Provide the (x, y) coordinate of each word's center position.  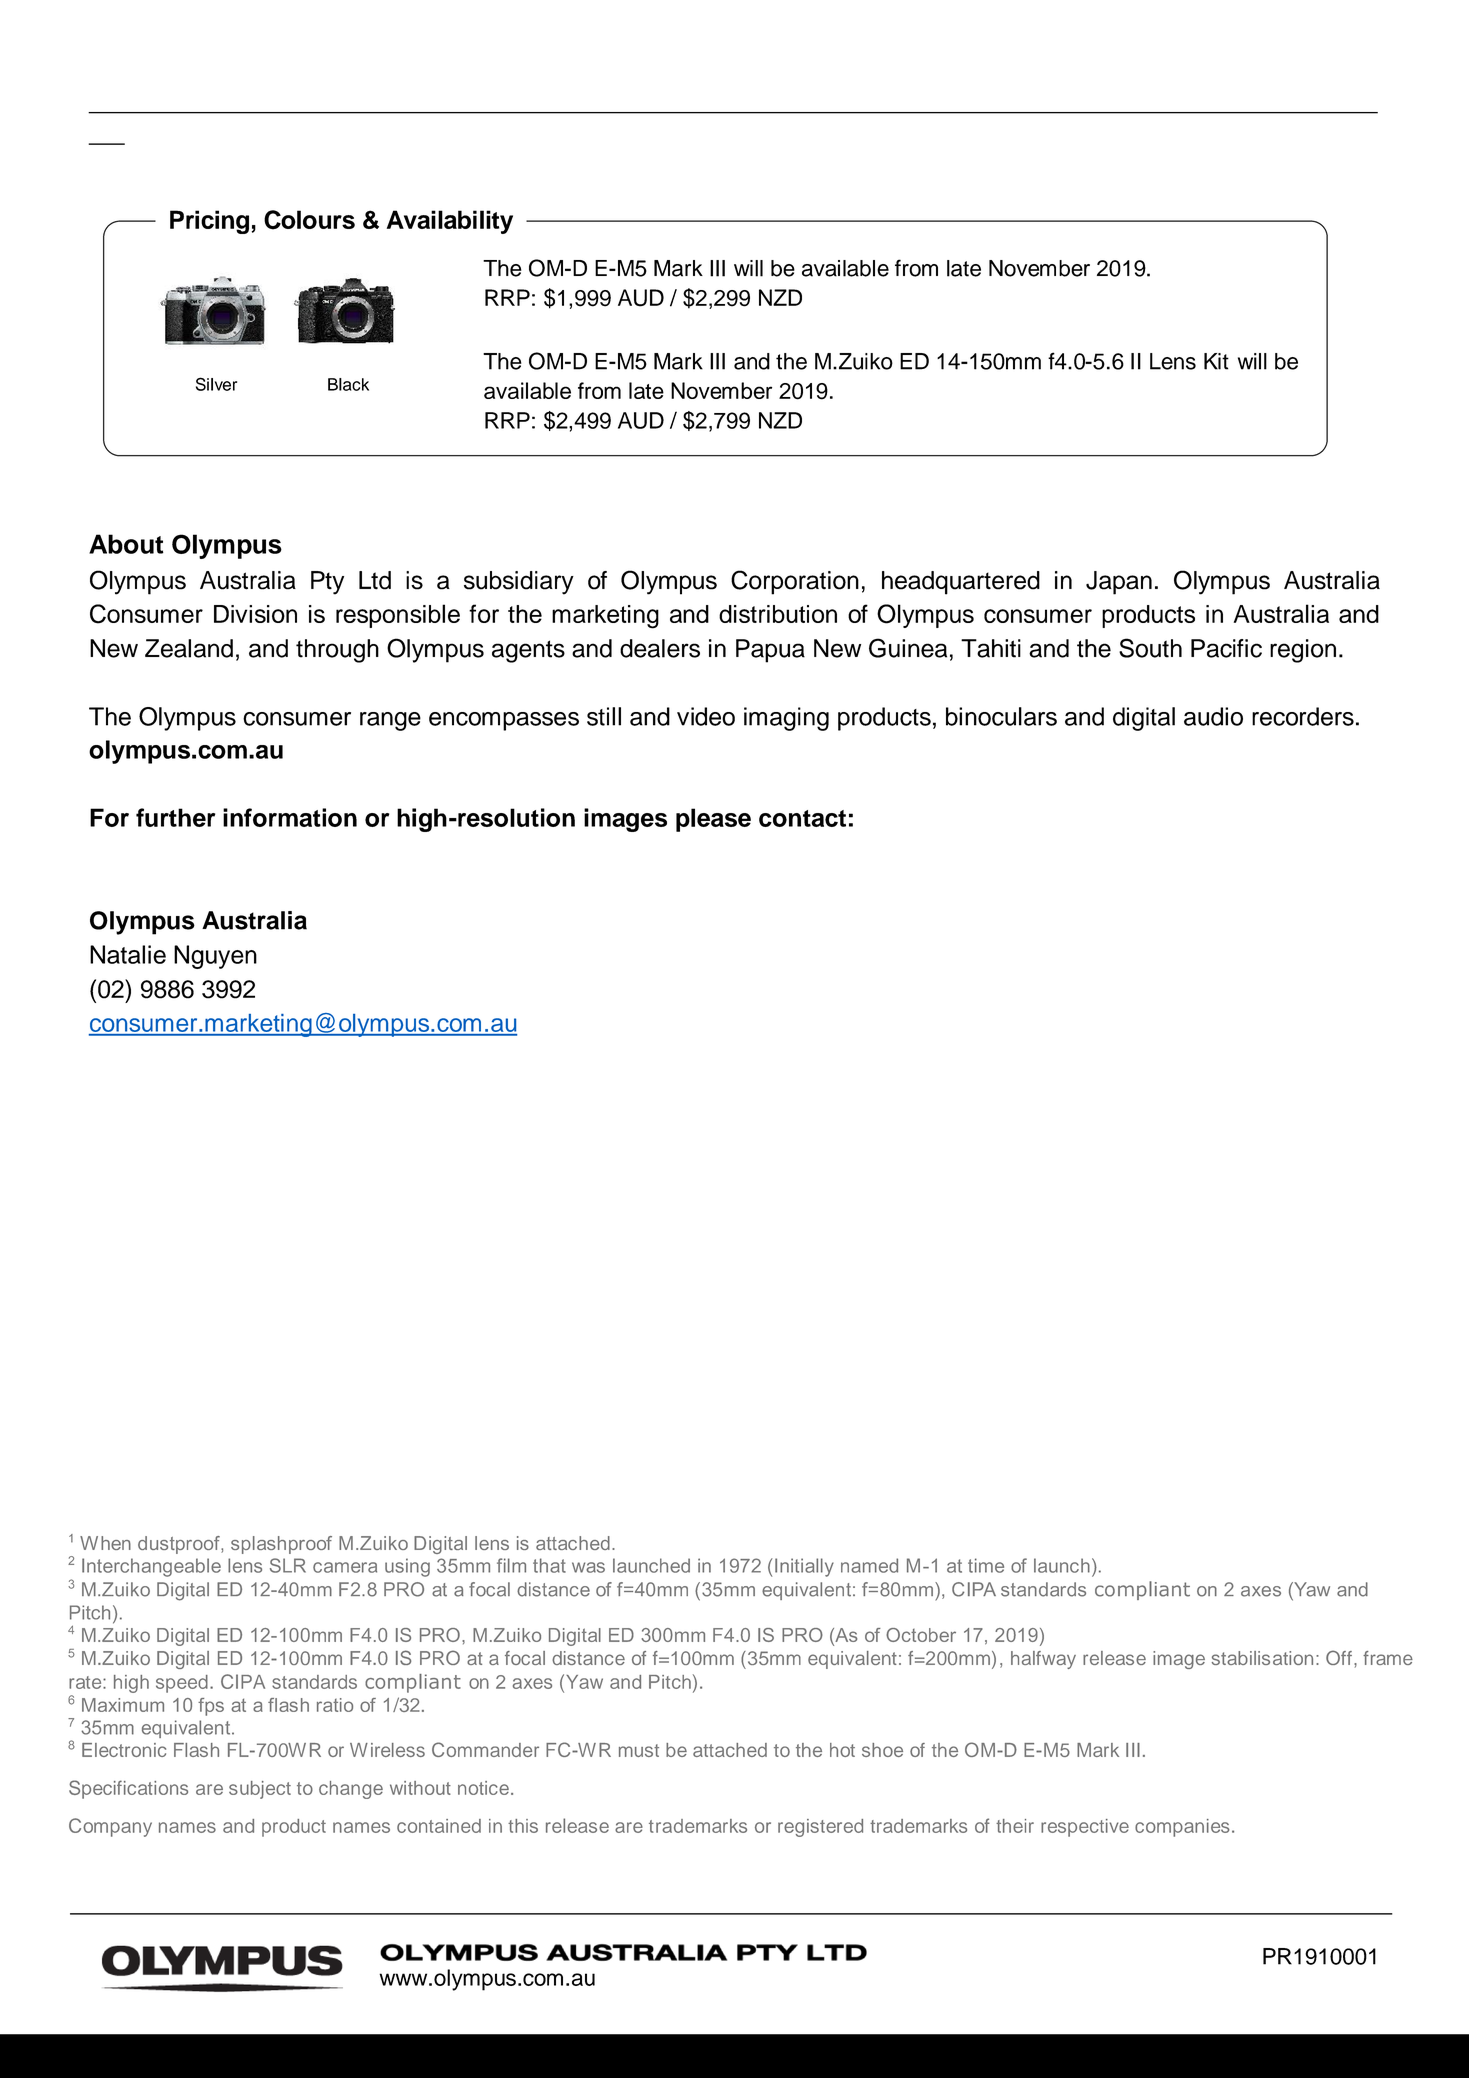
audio (1213, 716)
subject (260, 1790)
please (713, 820)
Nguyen (215, 957)
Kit (1216, 361)
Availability (450, 222)
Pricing (209, 222)
